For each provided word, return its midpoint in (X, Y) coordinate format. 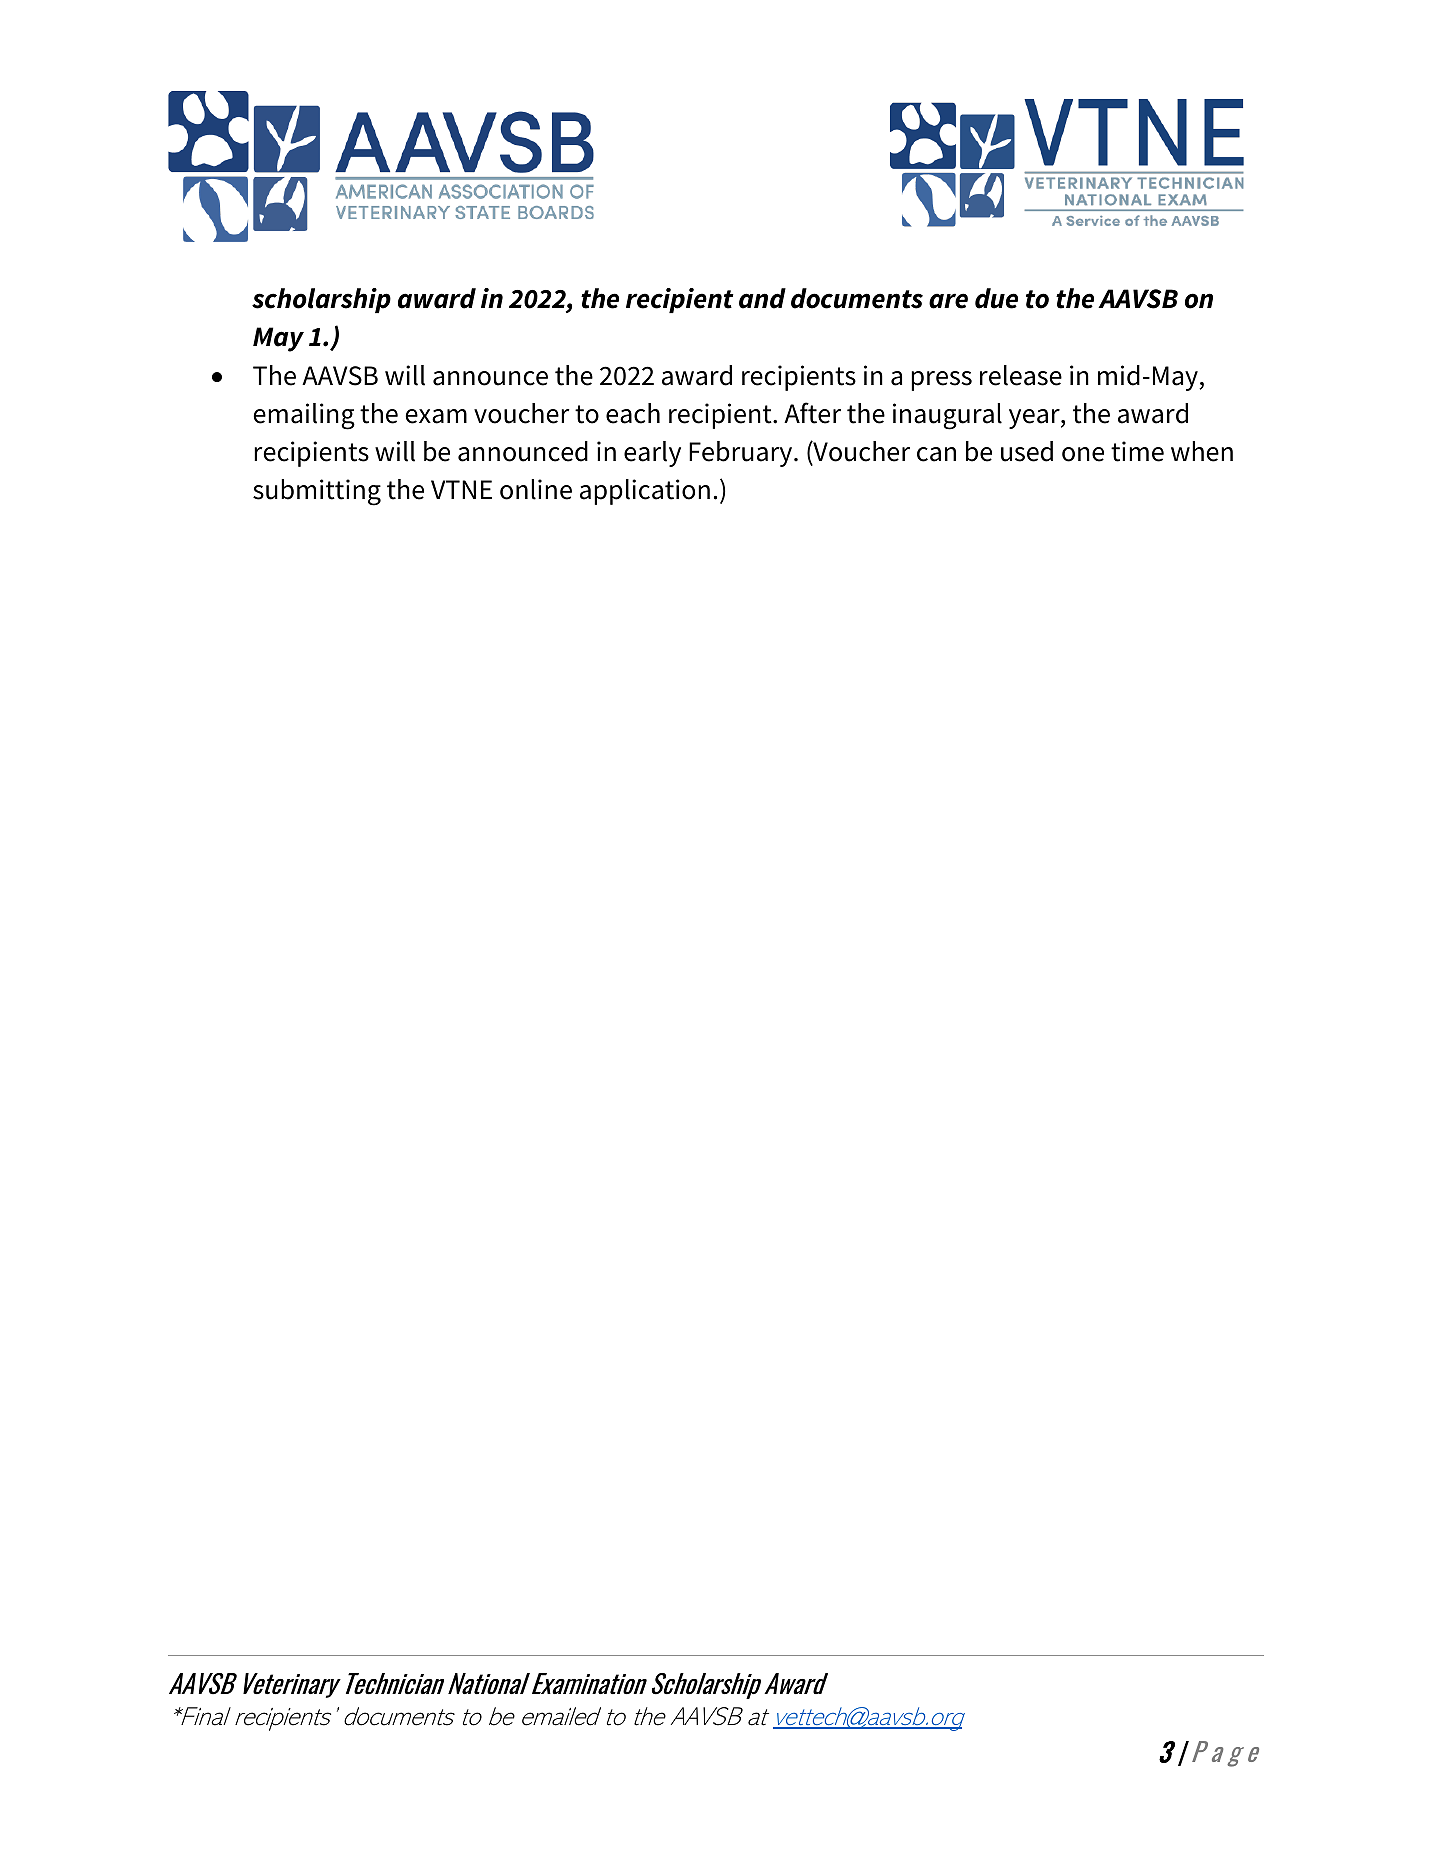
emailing (304, 416)
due (996, 298)
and (762, 298)
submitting (317, 492)
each (633, 413)
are (948, 301)
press (941, 381)
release (1021, 375)
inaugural (947, 416)
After (812, 413)
